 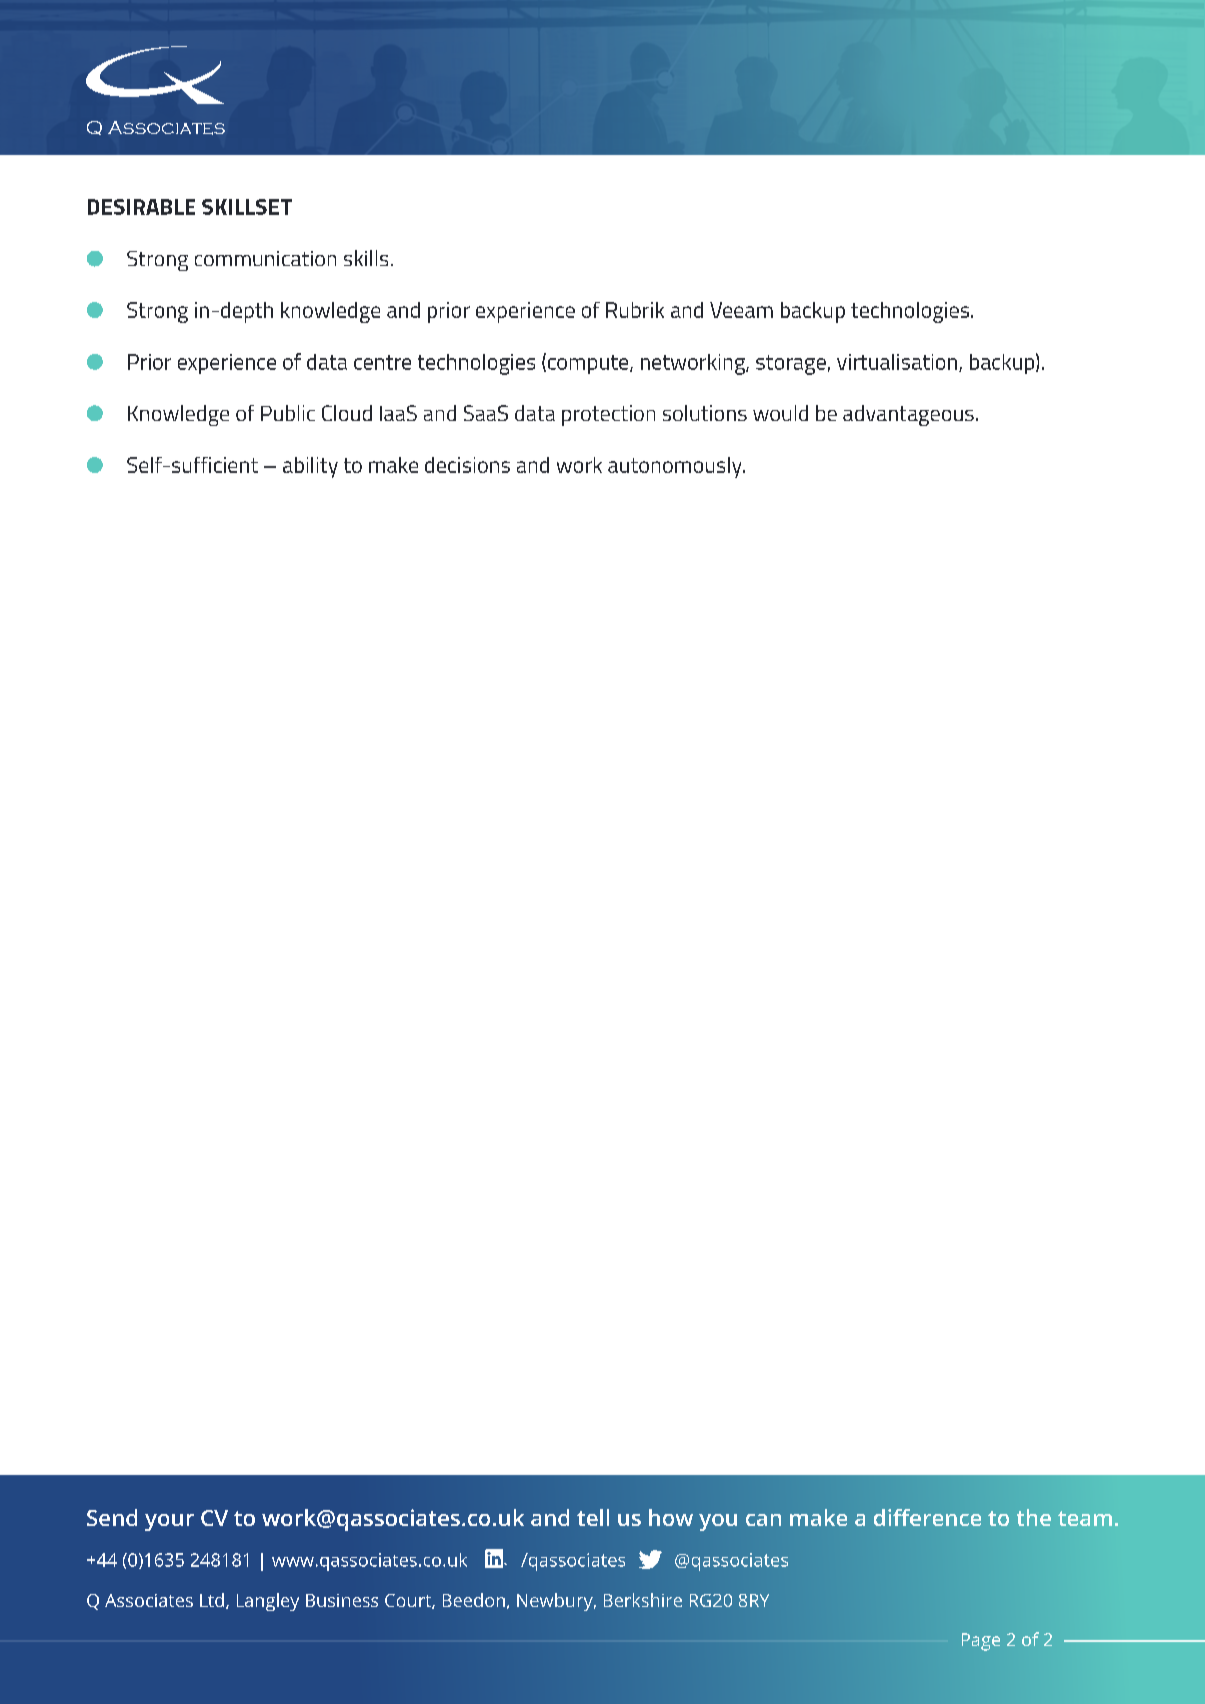 What do you see at coordinates (908, 415) in the image?
I see `advantageous` at bounding box center [908, 415].
